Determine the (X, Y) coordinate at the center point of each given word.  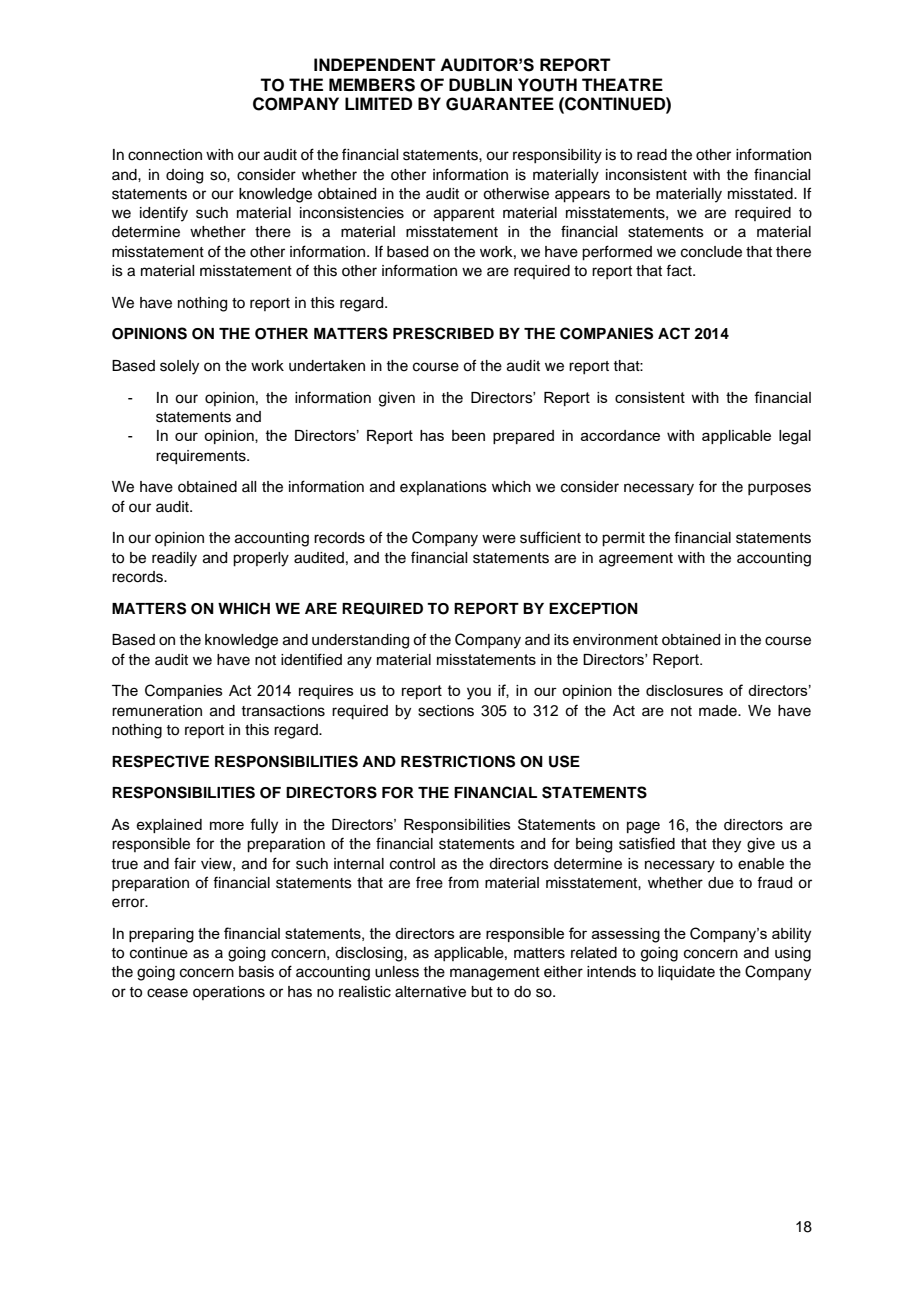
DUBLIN (480, 85)
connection (165, 155)
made (719, 711)
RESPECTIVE (160, 761)
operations (229, 993)
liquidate (686, 973)
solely (179, 367)
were (499, 539)
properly (261, 559)
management (495, 974)
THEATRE (622, 84)
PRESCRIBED (443, 333)
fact (680, 270)
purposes (779, 489)
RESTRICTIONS (458, 761)
